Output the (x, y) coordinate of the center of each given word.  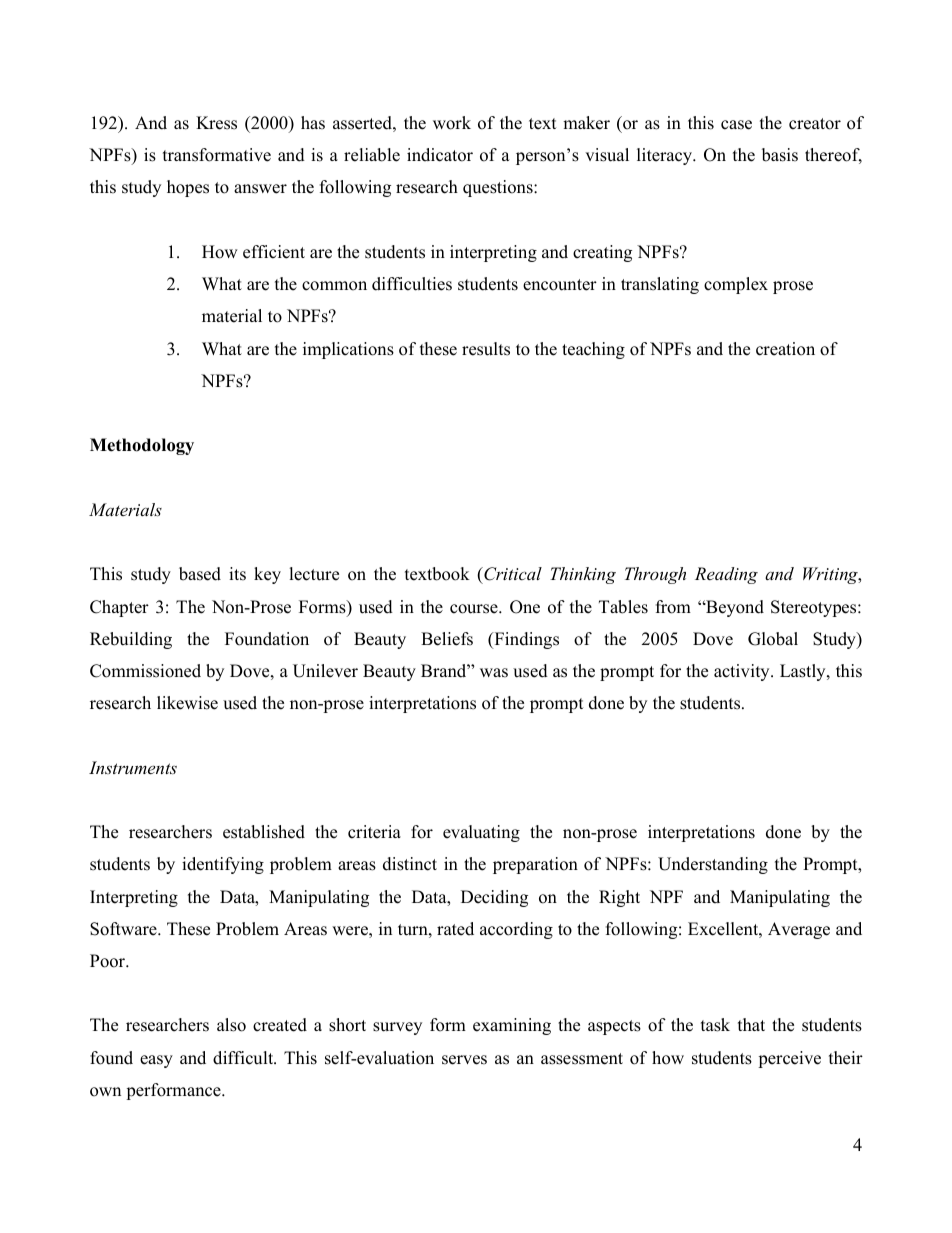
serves (464, 1060)
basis (780, 155)
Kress (216, 123)
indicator (440, 155)
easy (156, 1061)
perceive (789, 1059)
